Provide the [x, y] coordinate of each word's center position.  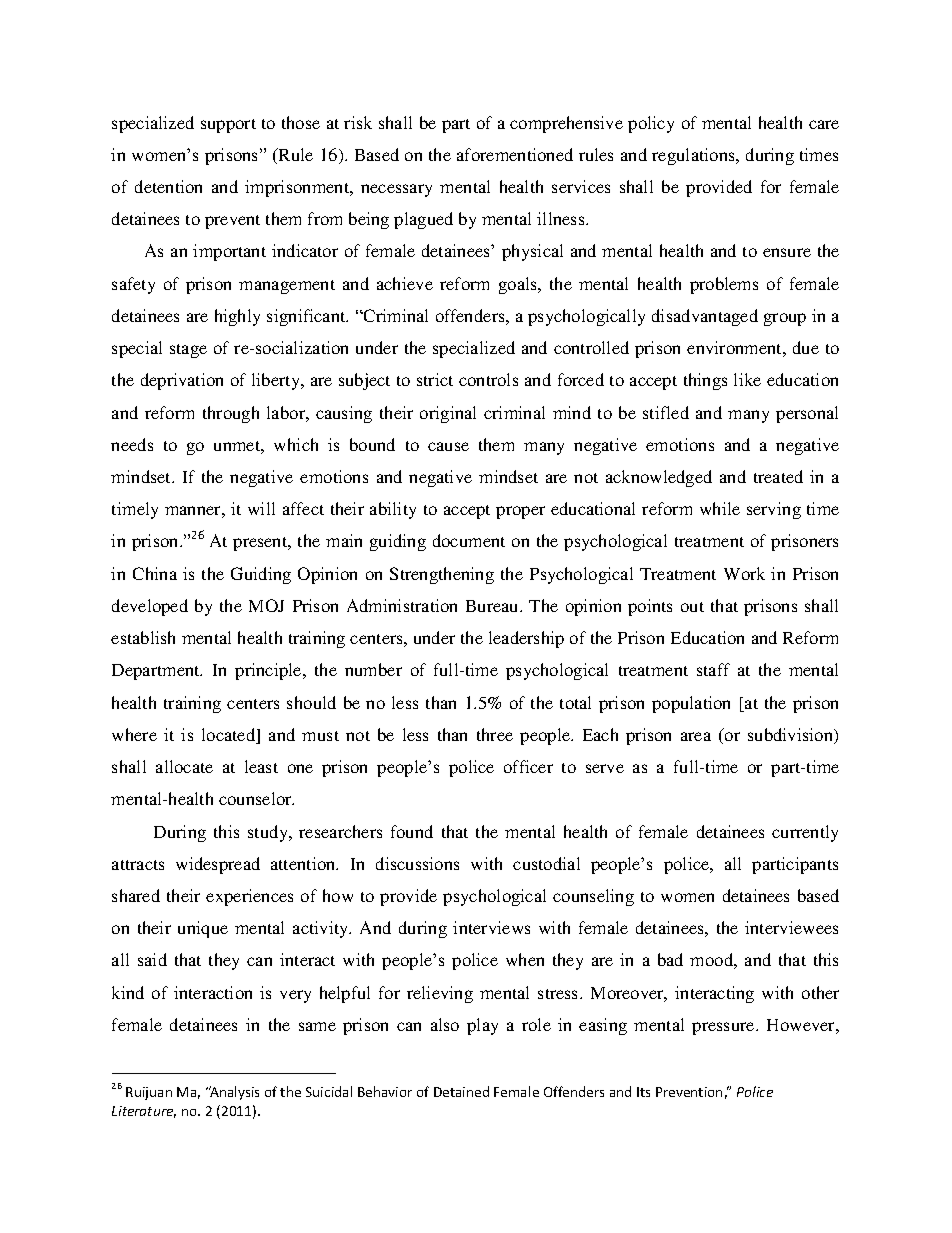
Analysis [234, 1093]
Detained [461, 1091]
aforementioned [515, 154]
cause [448, 446]
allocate [184, 766]
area [696, 736]
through [231, 414]
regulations [695, 156]
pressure [724, 1028]
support [228, 126]
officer [528, 766]
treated [778, 476]
